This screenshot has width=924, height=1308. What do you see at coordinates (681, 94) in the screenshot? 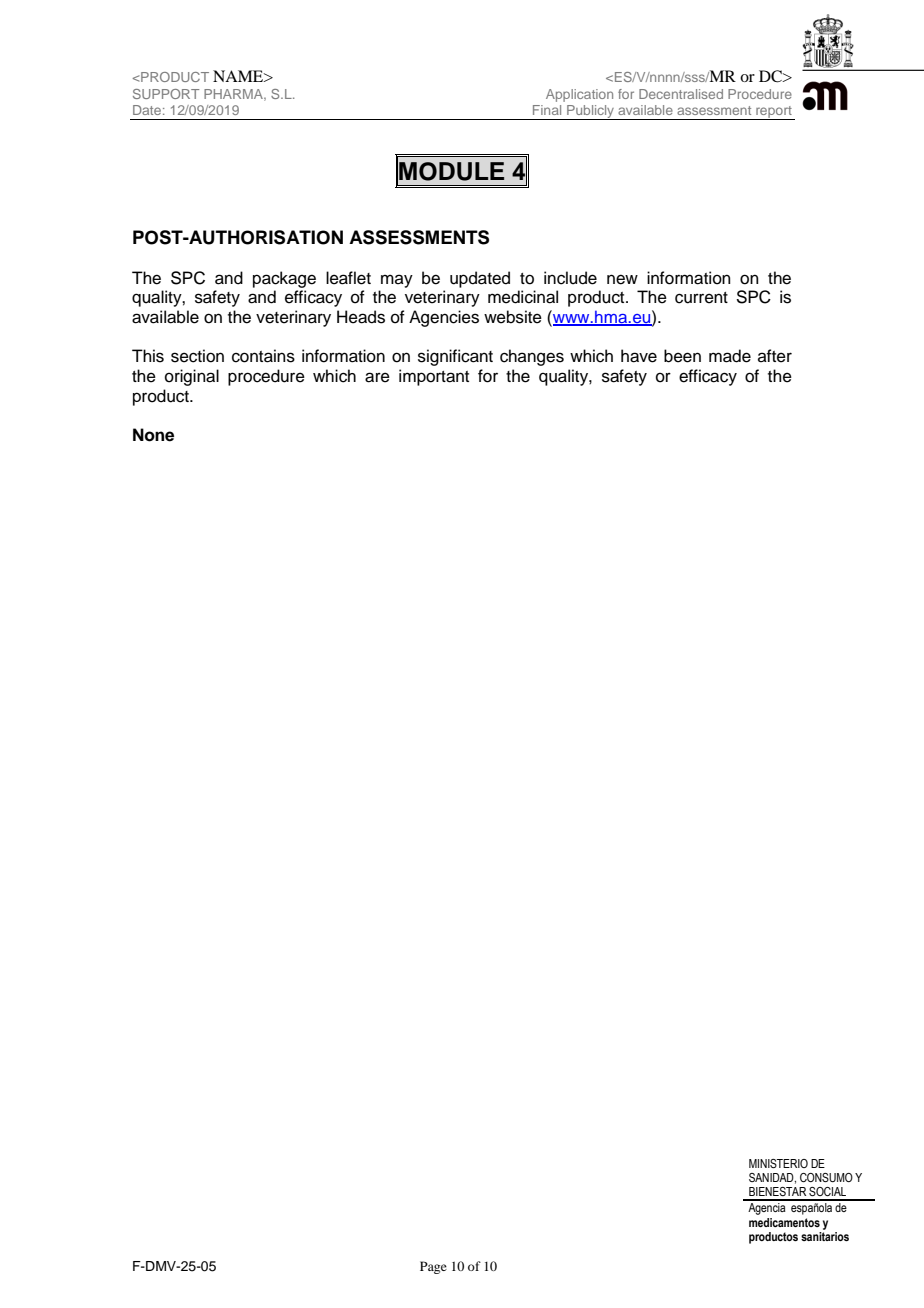
I see `Decentralised` at bounding box center [681, 94].
